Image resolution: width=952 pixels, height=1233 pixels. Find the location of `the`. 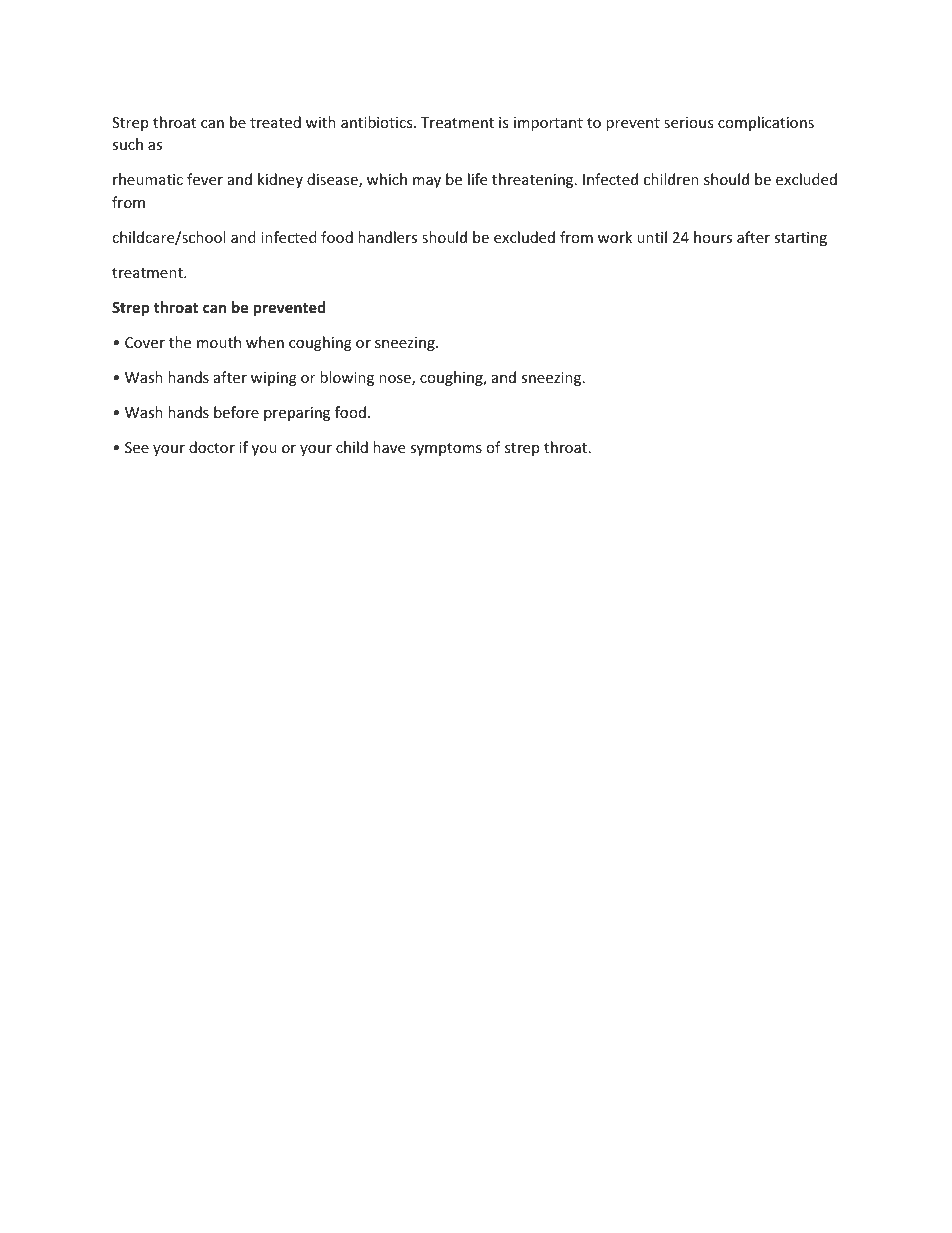

the is located at coordinates (180, 342).
